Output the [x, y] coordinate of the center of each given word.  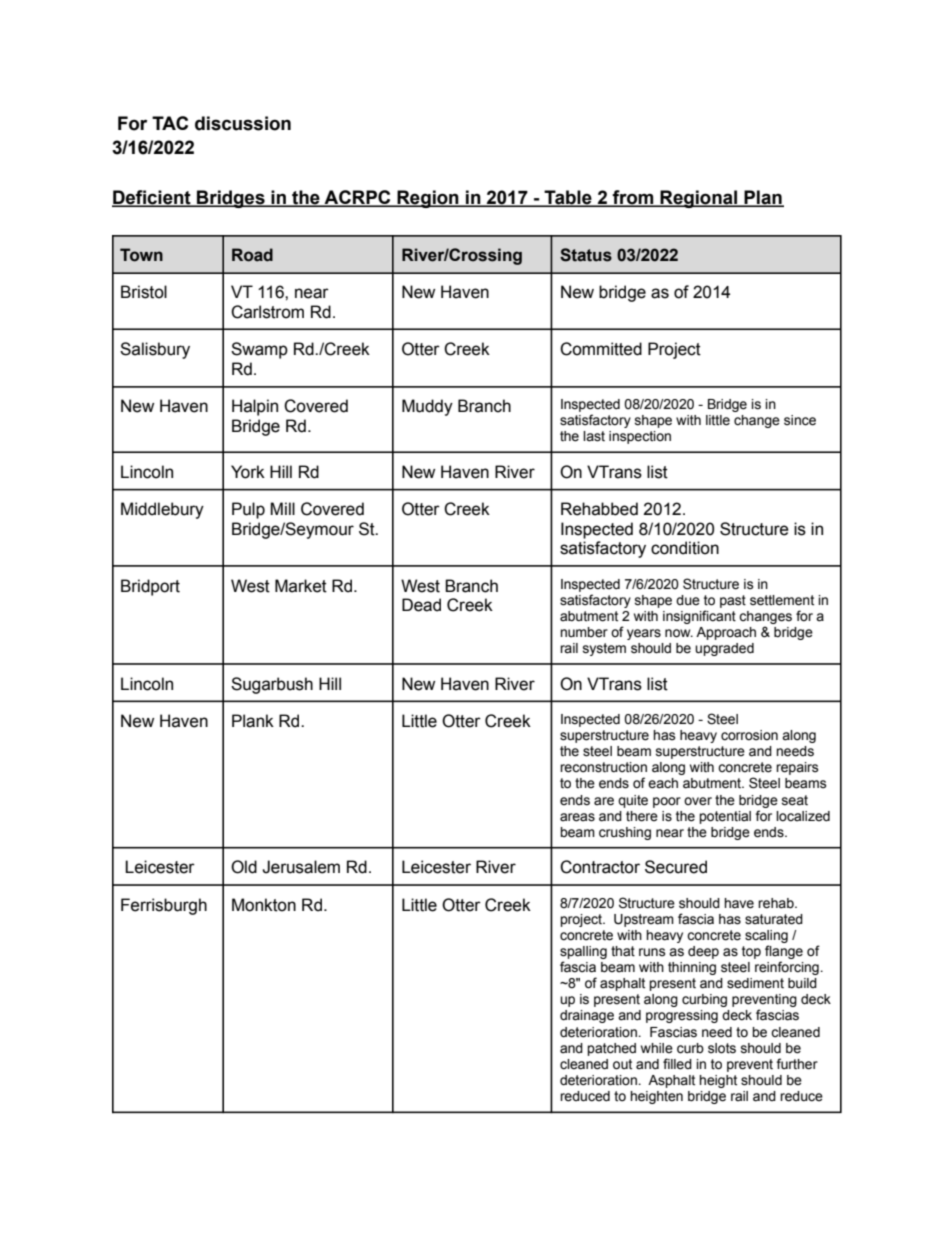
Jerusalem [301, 867]
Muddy [427, 407]
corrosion [749, 735]
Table [568, 198]
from [633, 198]
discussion [243, 123]
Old [244, 867]
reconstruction [603, 767]
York [248, 472]
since [800, 420]
